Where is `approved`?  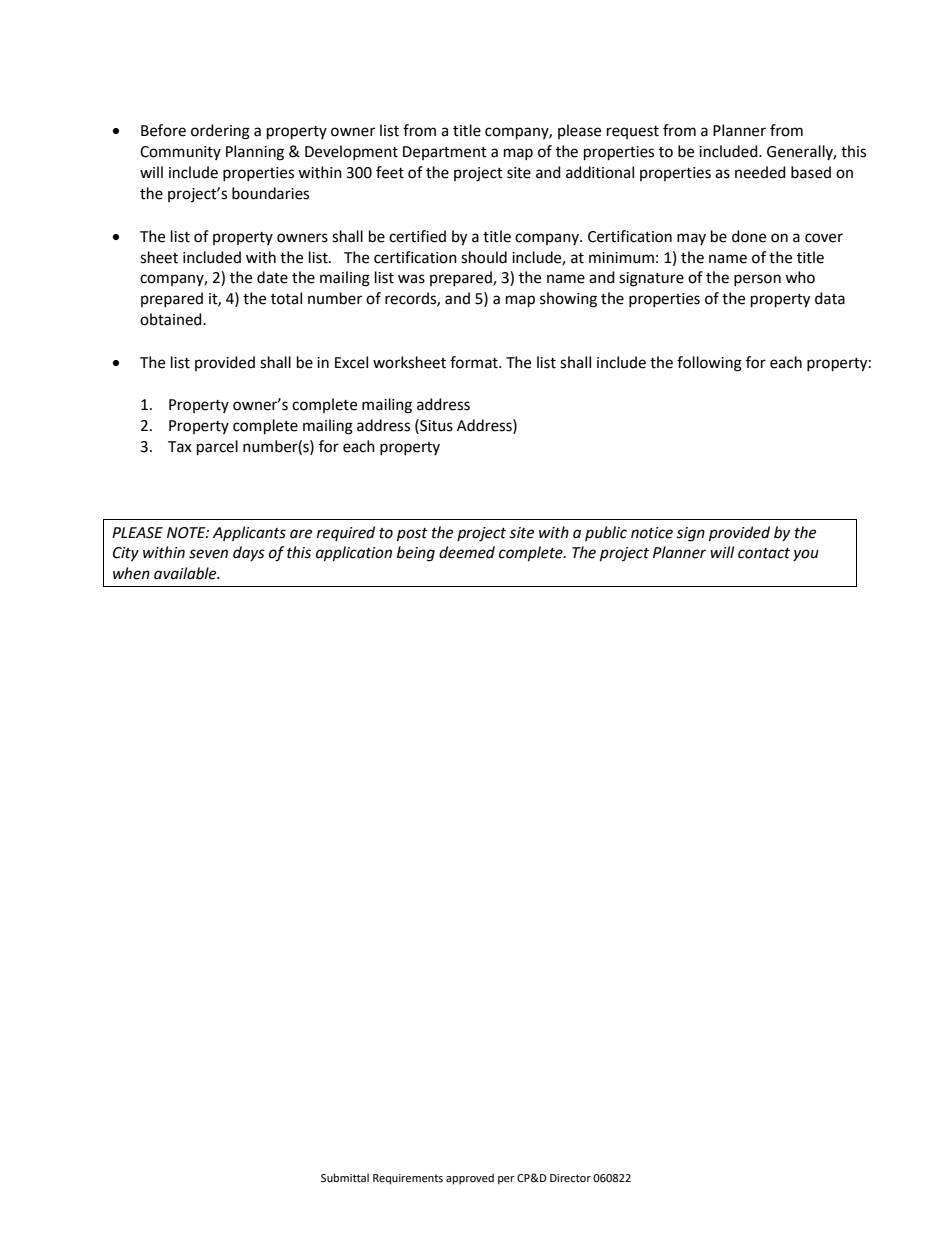 approved is located at coordinates (470, 1179).
